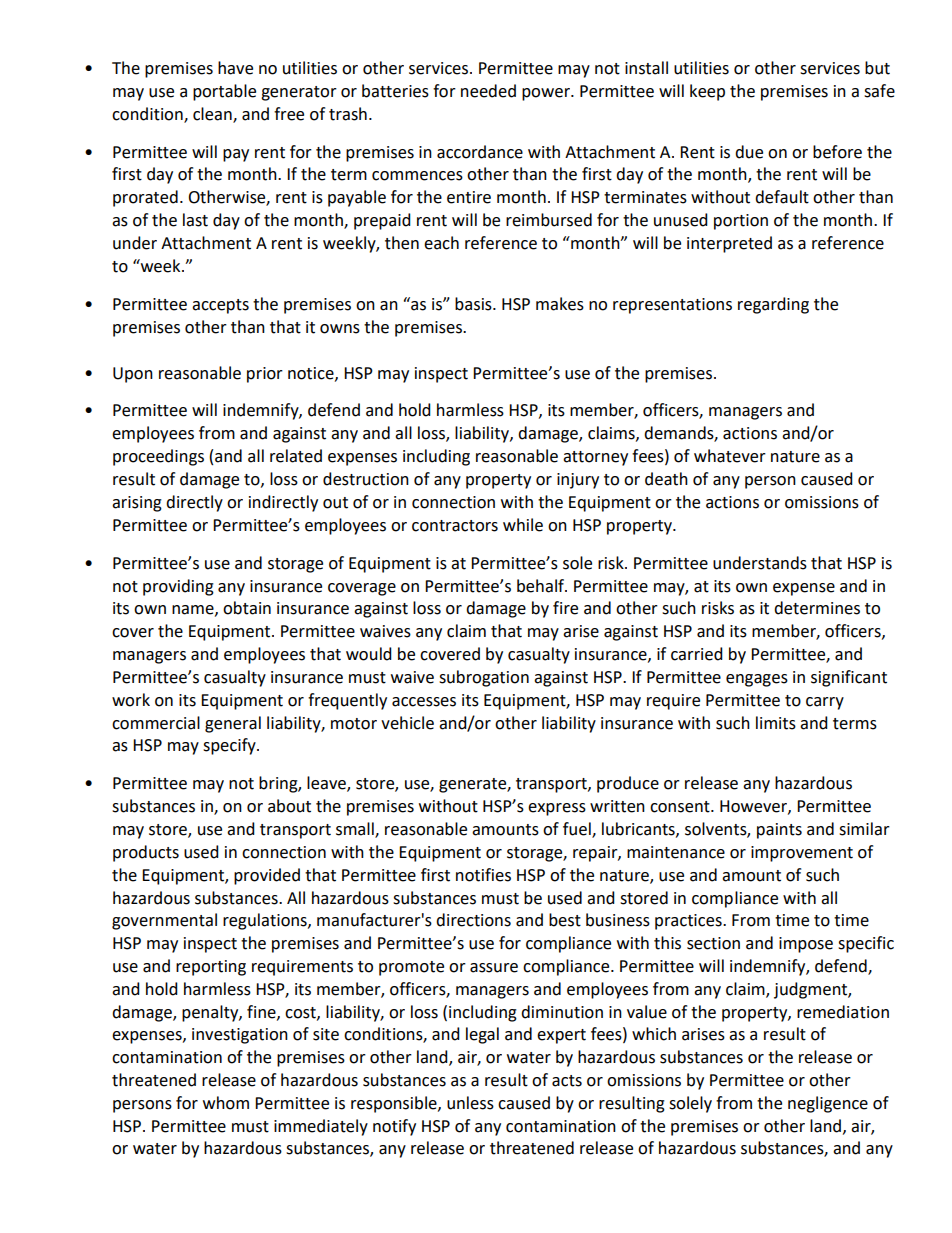 This screenshot has width=952, height=1233. I want to click on portable, so click(224, 92).
